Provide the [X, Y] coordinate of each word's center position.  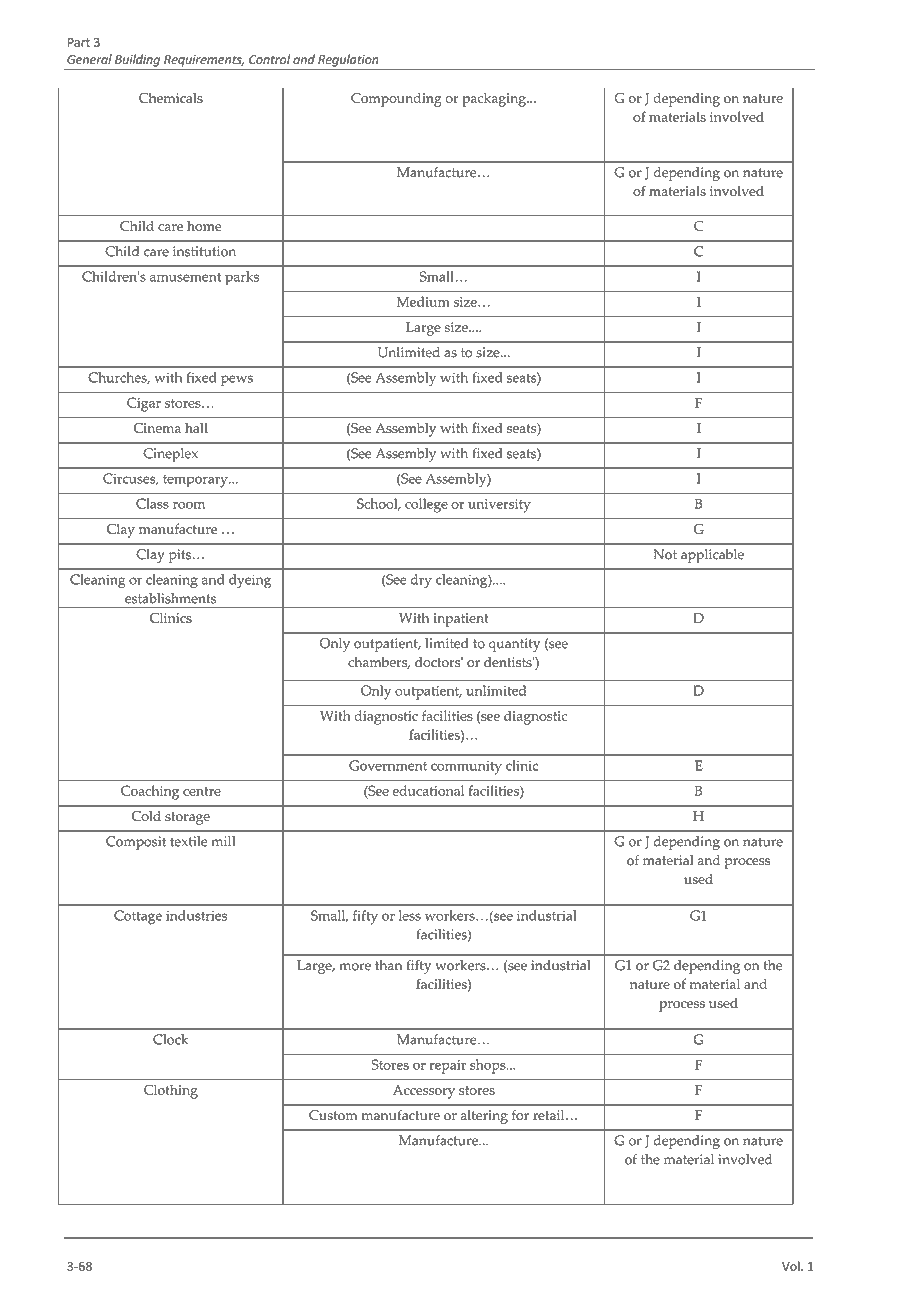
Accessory [424, 1092]
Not [665, 554]
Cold [146, 816]
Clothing [171, 1091]
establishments [170, 598]
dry [421, 581]
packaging [495, 100]
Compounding [396, 100]
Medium [423, 301]
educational [428, 790]
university [499, 506]
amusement [185, 277]
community [466, 768]
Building [137, 60]
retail [550, 1115]
